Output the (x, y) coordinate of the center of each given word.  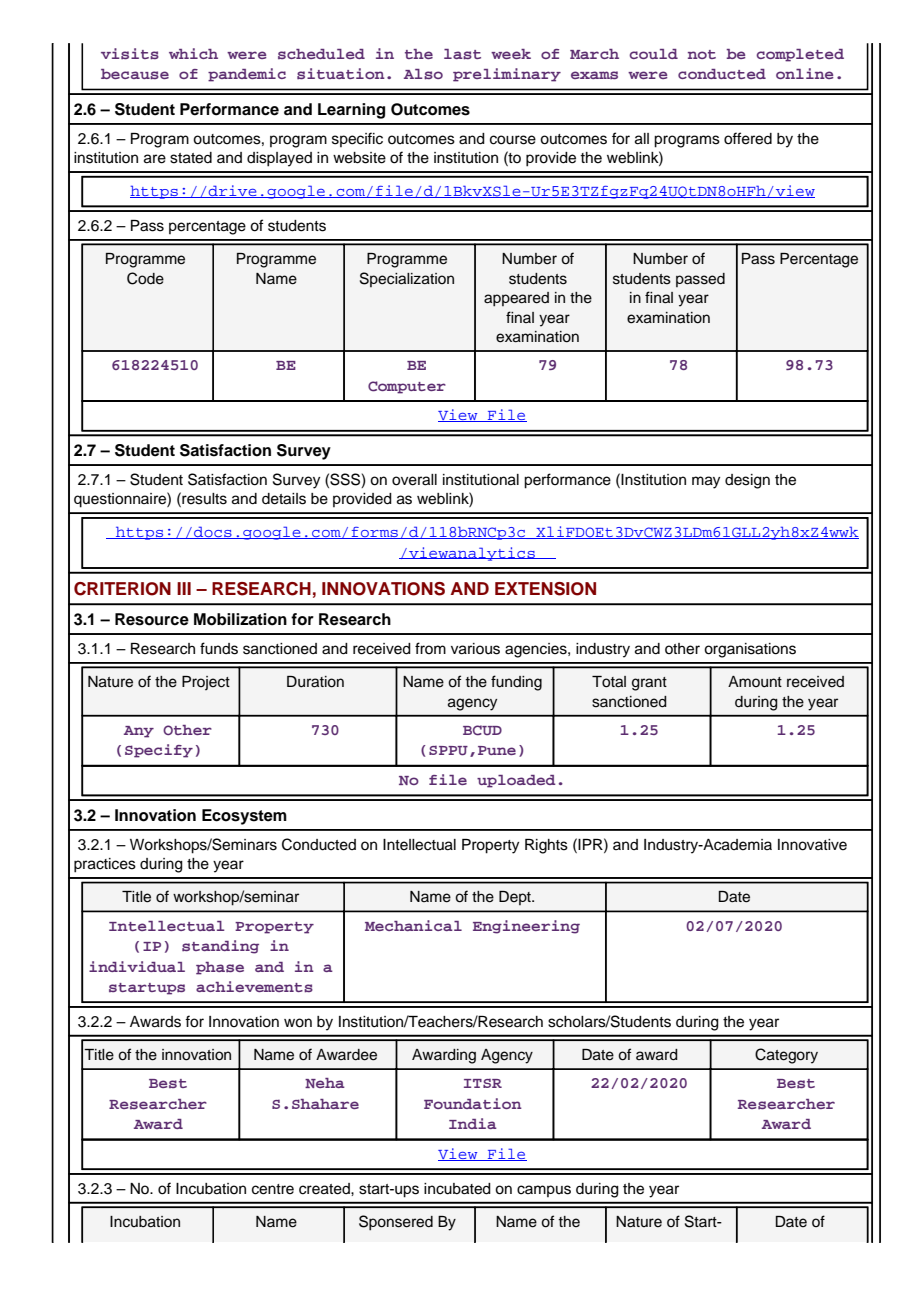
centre (273, 1189)
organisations (750, 650)
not (702, 54)
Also (423, 74)
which (193, 53)
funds (219, 648)
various (475, 649)
